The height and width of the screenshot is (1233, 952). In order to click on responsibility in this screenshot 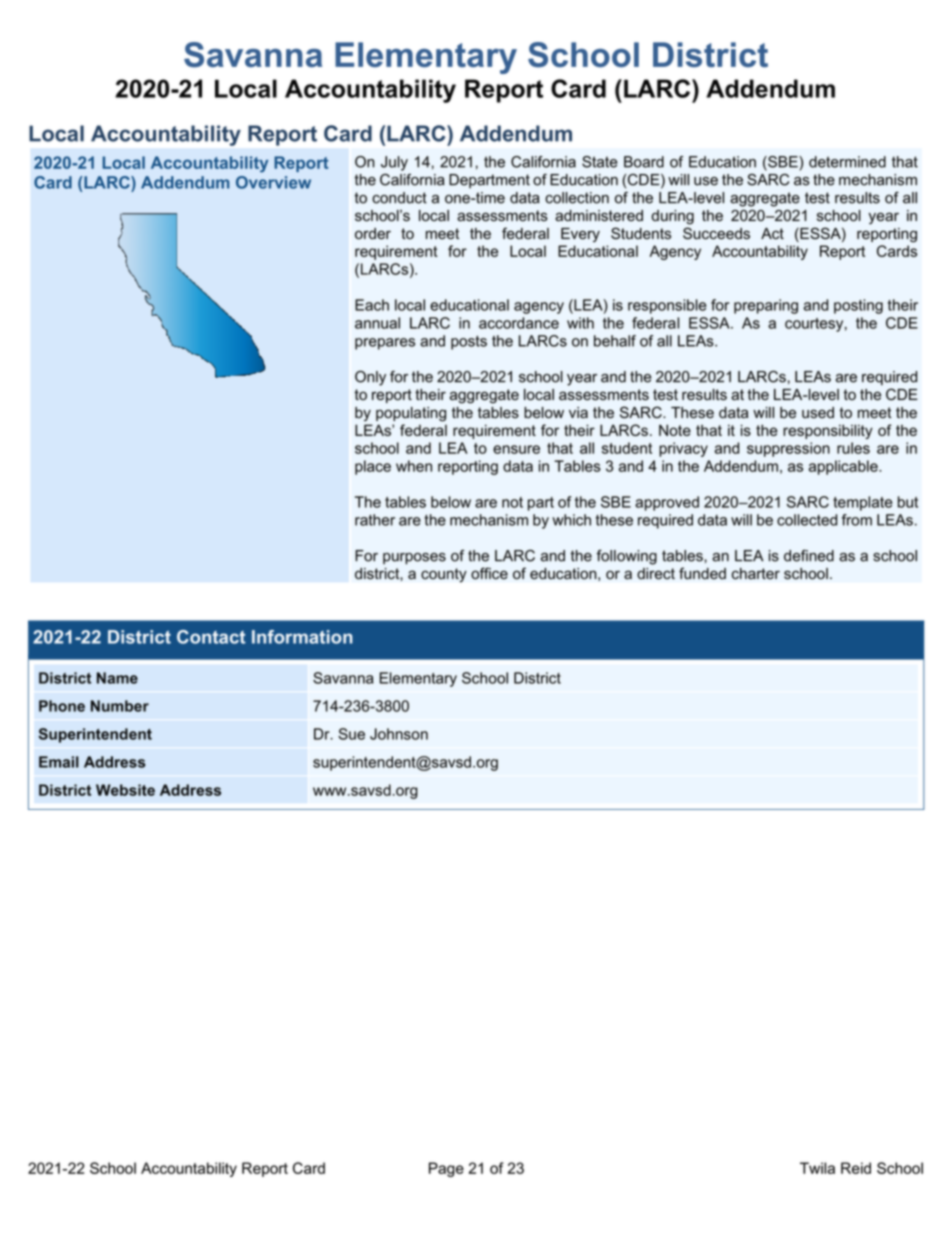, I will do `click(828, 431)`.
